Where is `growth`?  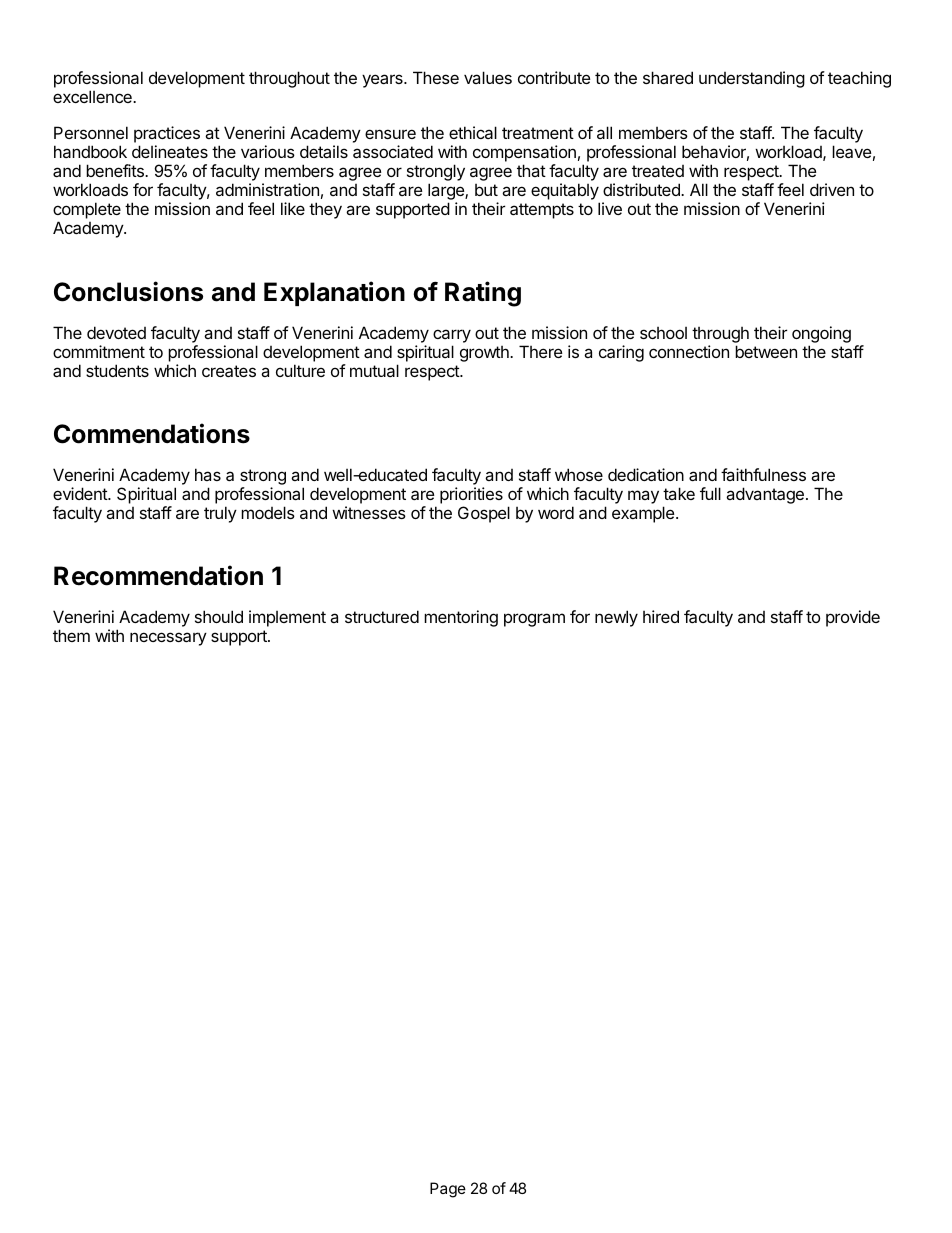
growth is located at coordinates (485, 354).
